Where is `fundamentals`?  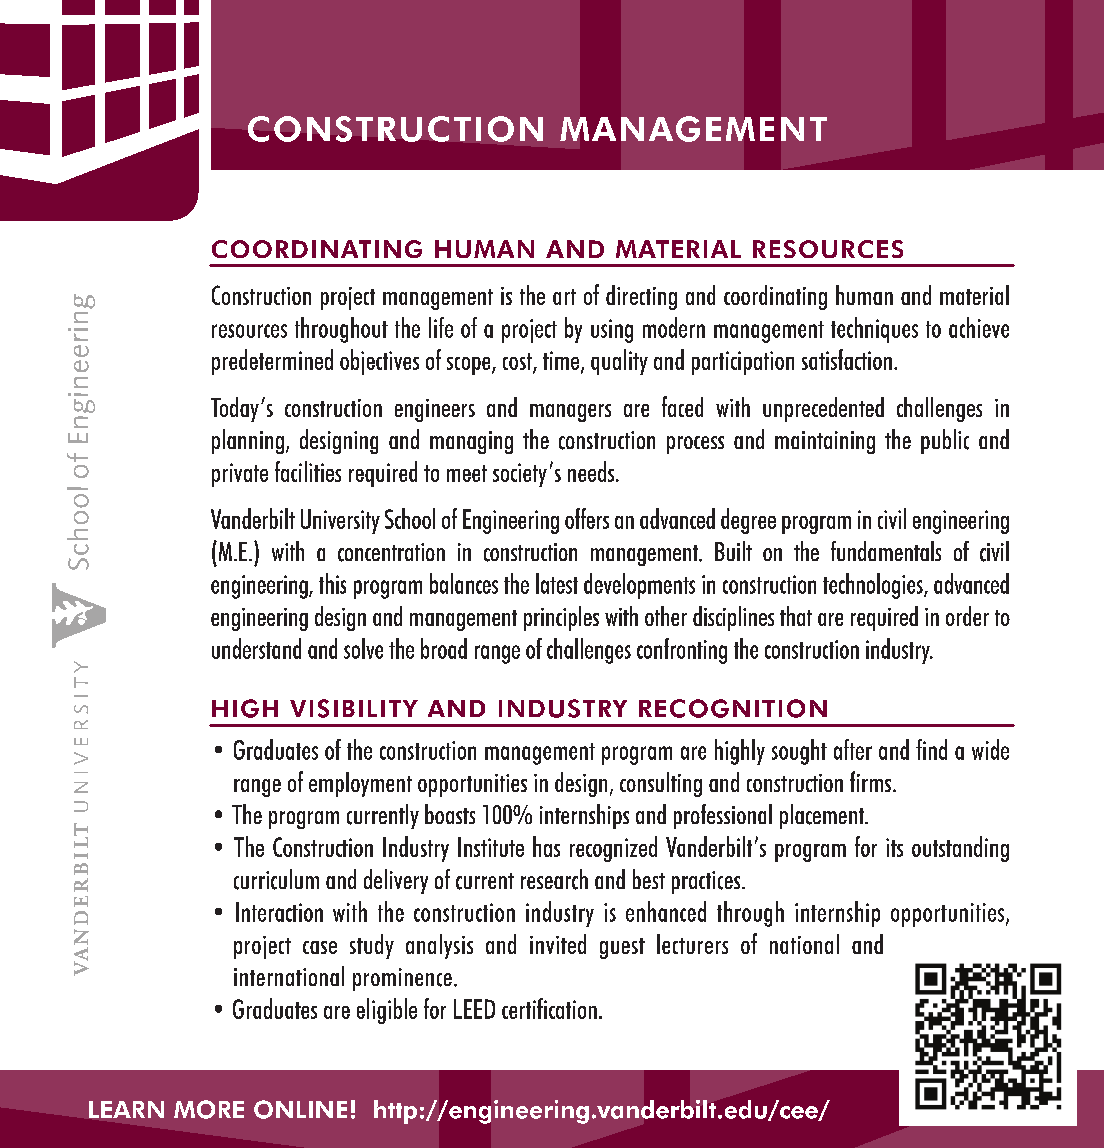 fundamentals is located at coordinates (886, 551).
